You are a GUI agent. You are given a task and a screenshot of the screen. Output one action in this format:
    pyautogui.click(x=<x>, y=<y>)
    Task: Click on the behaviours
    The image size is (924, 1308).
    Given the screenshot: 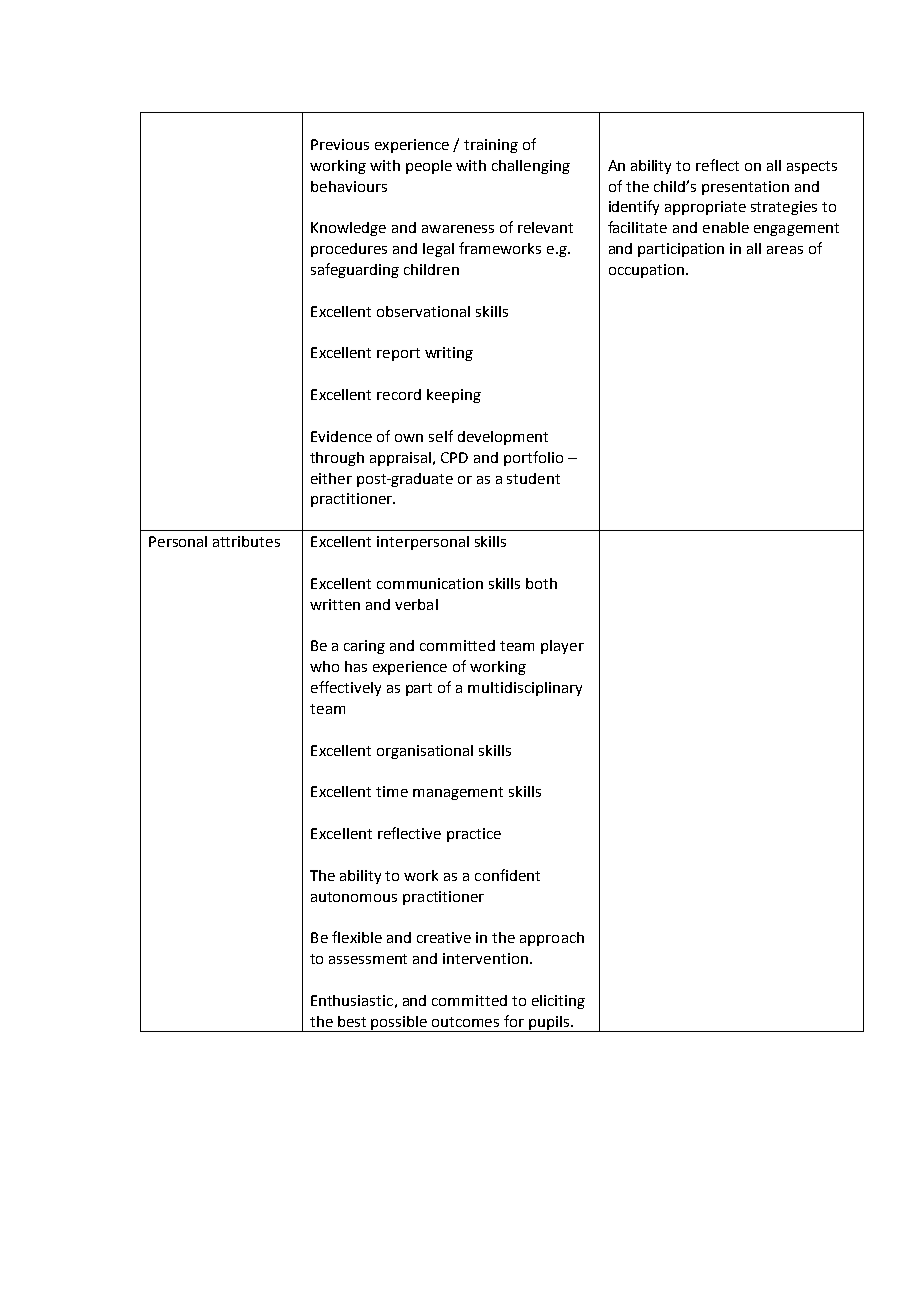 What is the action you would take?
    pyautogui.click(x=349, y=186)
